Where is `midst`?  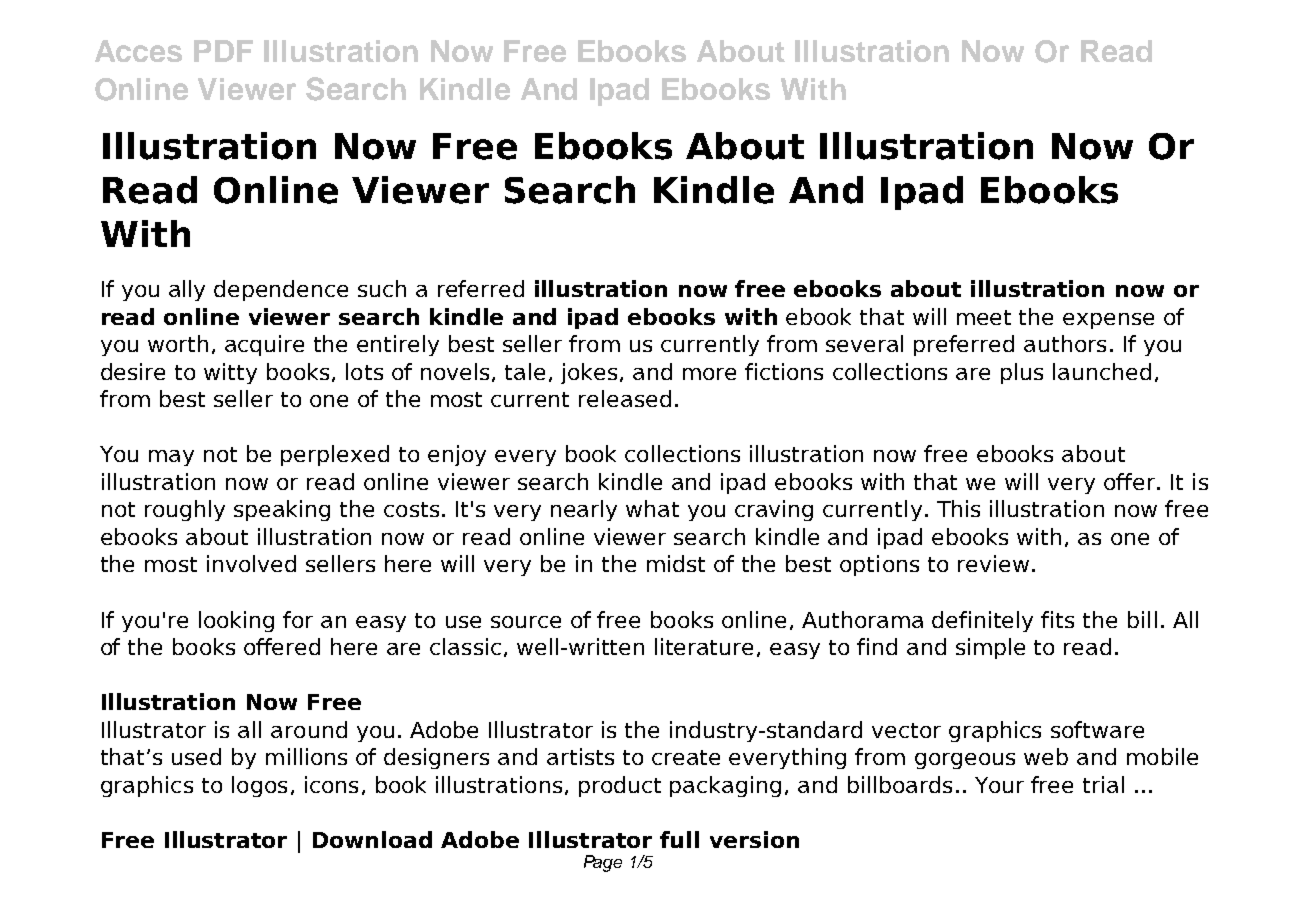 midst is located at coordinates (676, 563).
